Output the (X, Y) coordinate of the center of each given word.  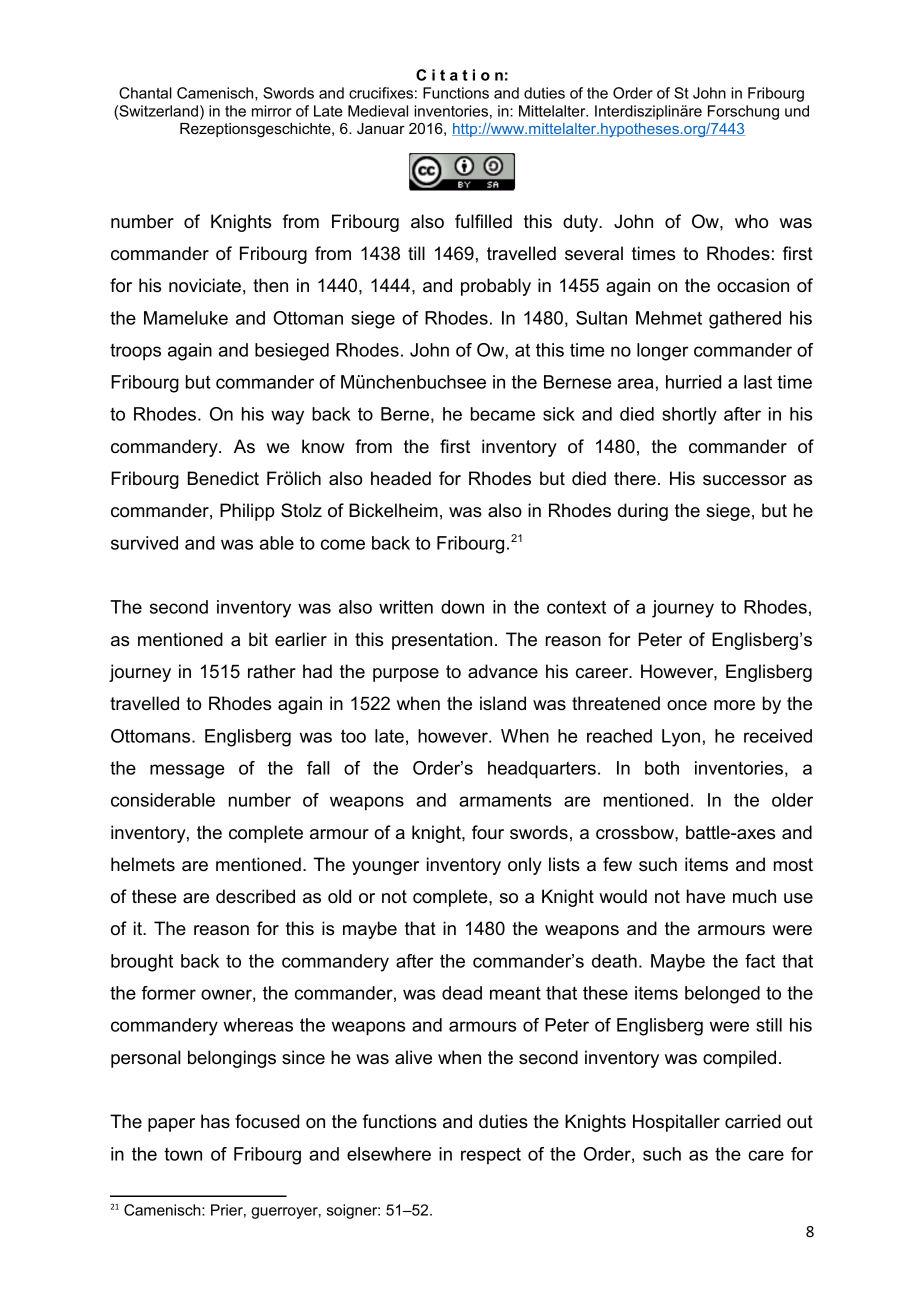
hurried (693, 382)
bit (258, 639)
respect (491, 1155)
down (462, 607)
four (488, 832)
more (734, 705)
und (797, 111)
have (706, 896)
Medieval (378, 111)
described (255, 896)
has (215, 1121)
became (503, 414)
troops (135, 352)
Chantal (145, 93)
